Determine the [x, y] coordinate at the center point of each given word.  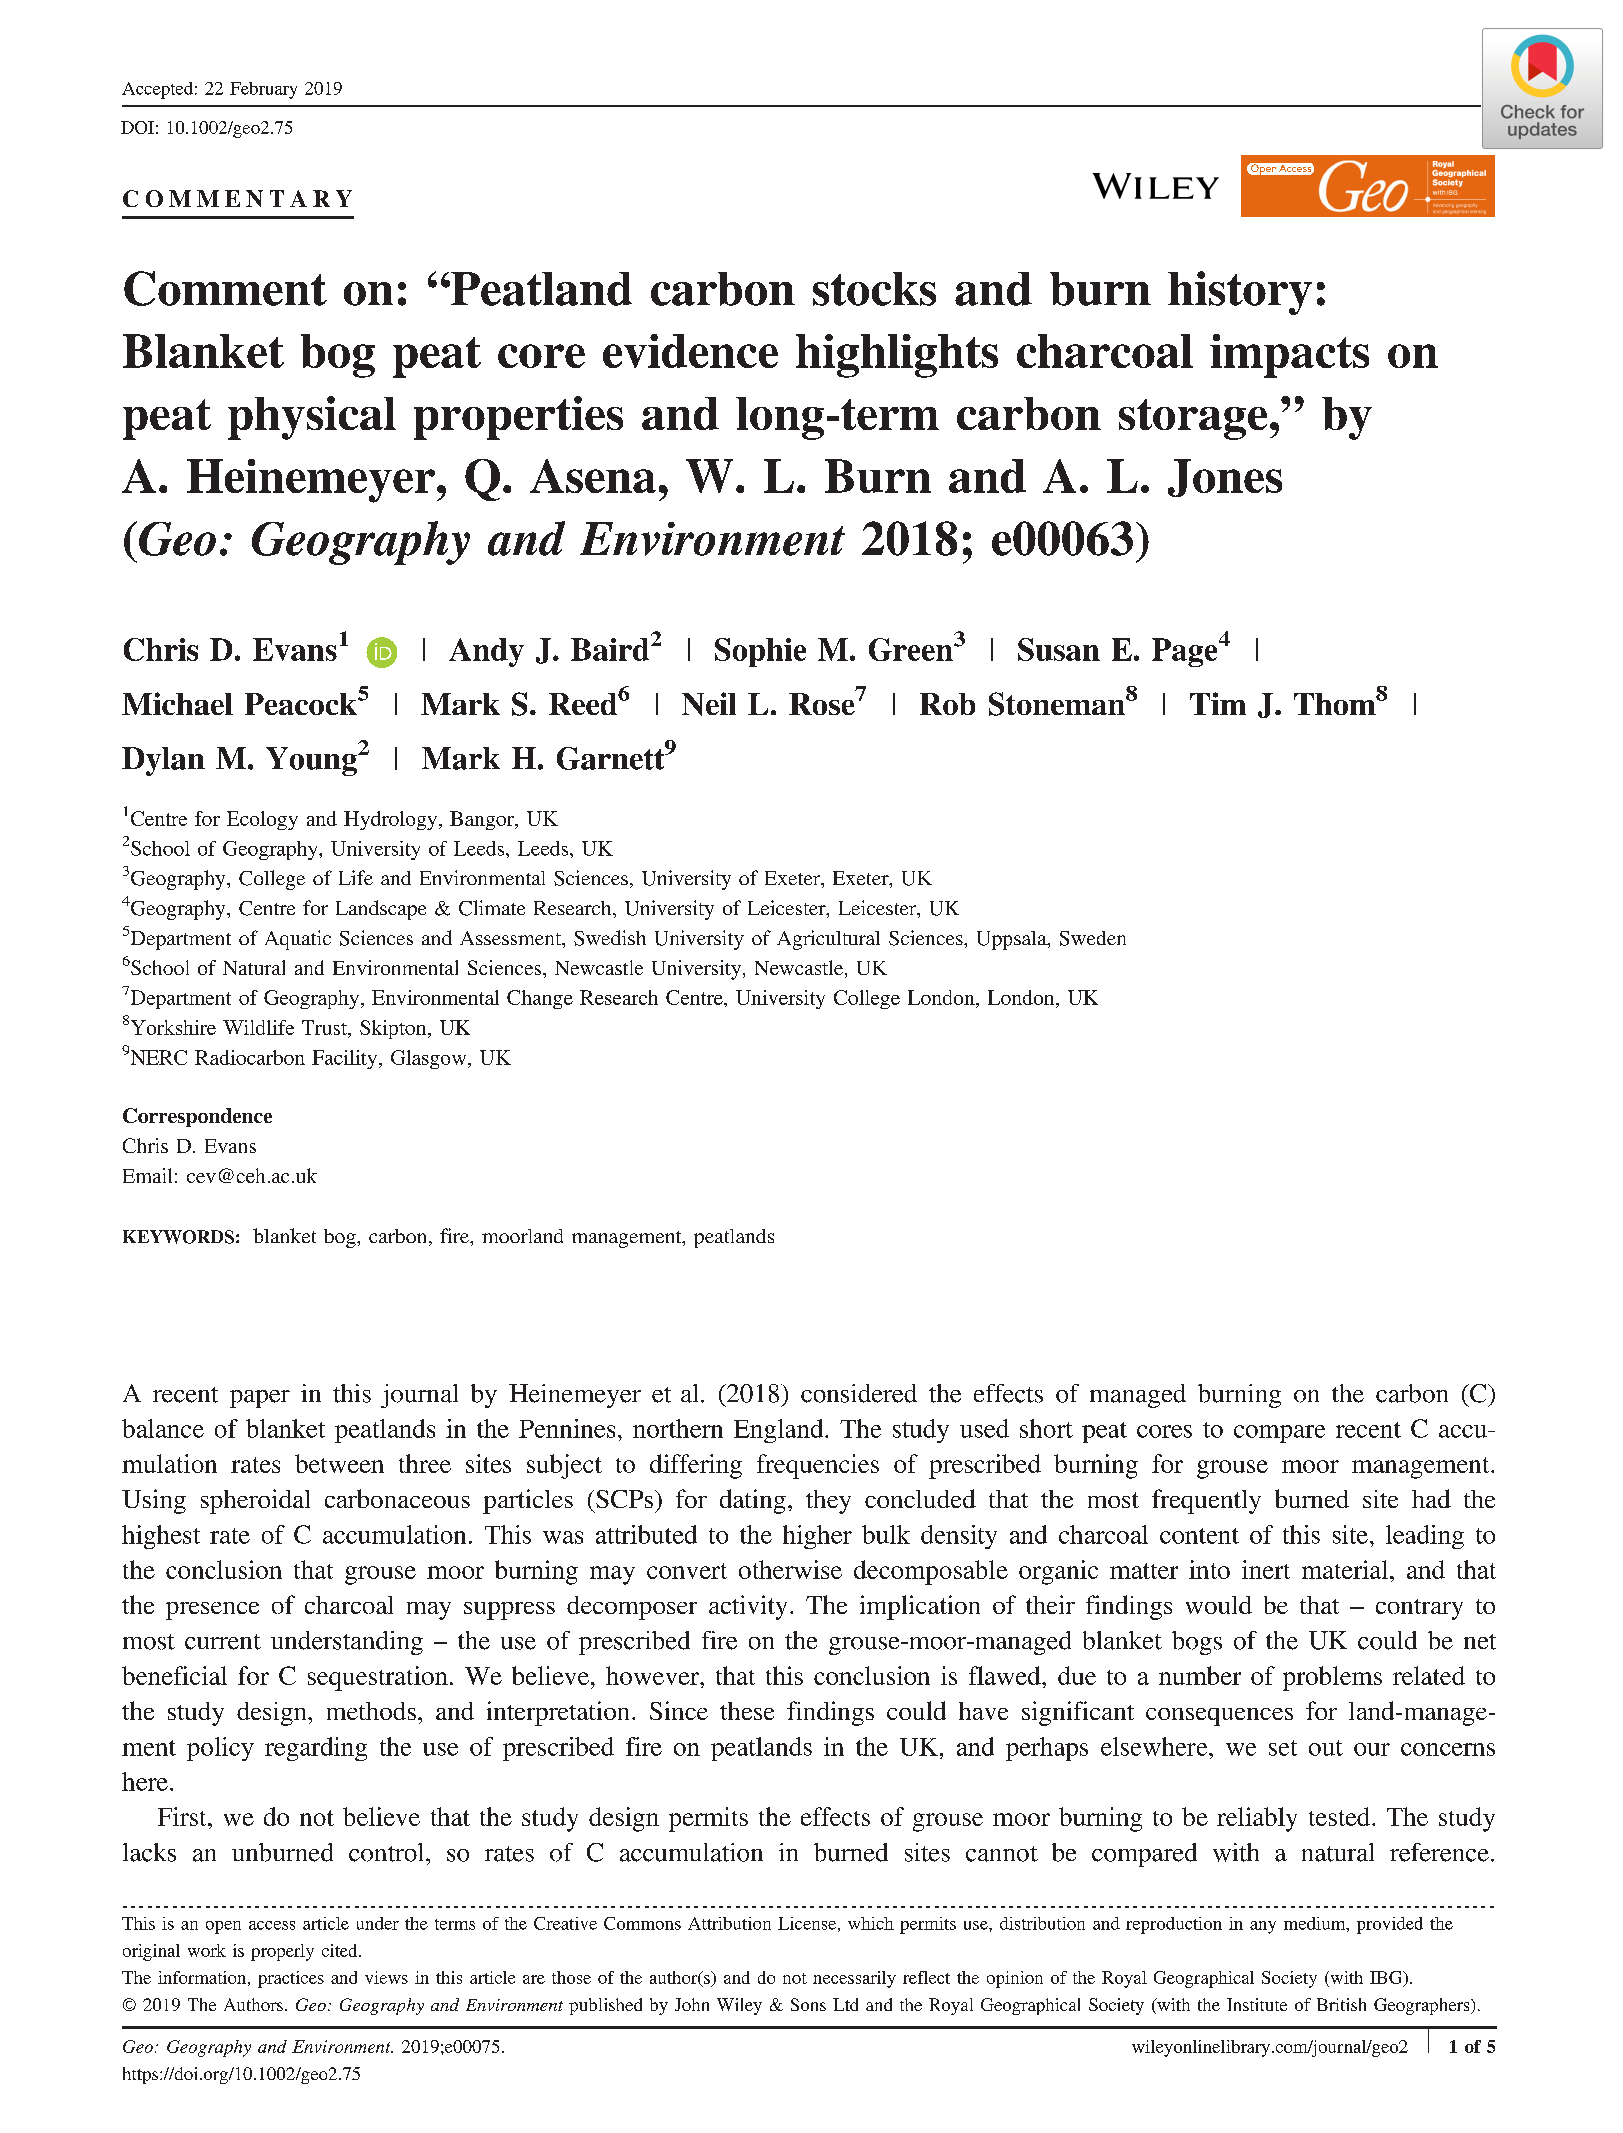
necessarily [854, 1979]
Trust [325, 1027]
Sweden [1093, 938]
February [263, 90]
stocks [874, 289]
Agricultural [828, 940]
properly [282, 1952]
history [1240, 293]
